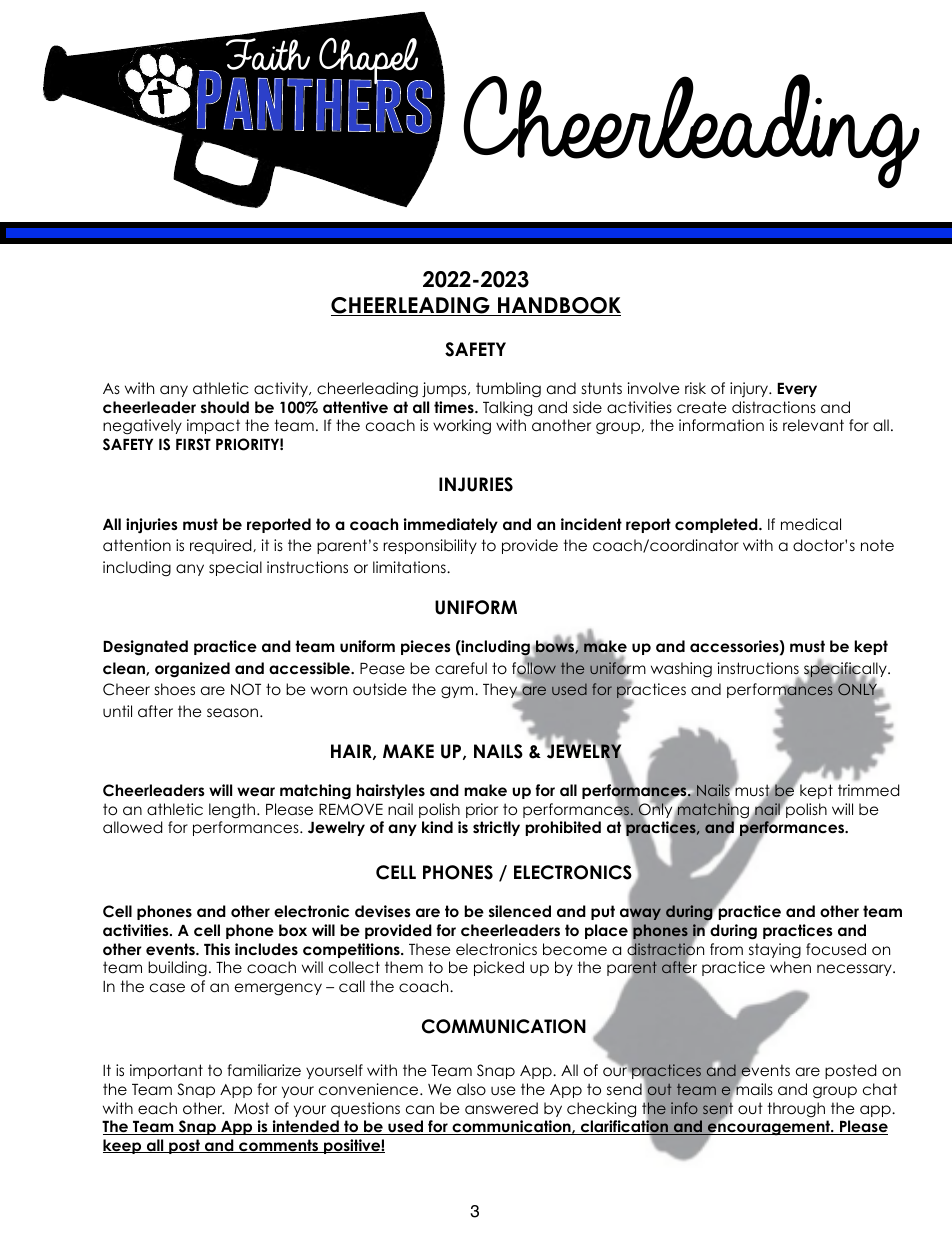  I want to click on HANDBOOK, so click(558, 306).
